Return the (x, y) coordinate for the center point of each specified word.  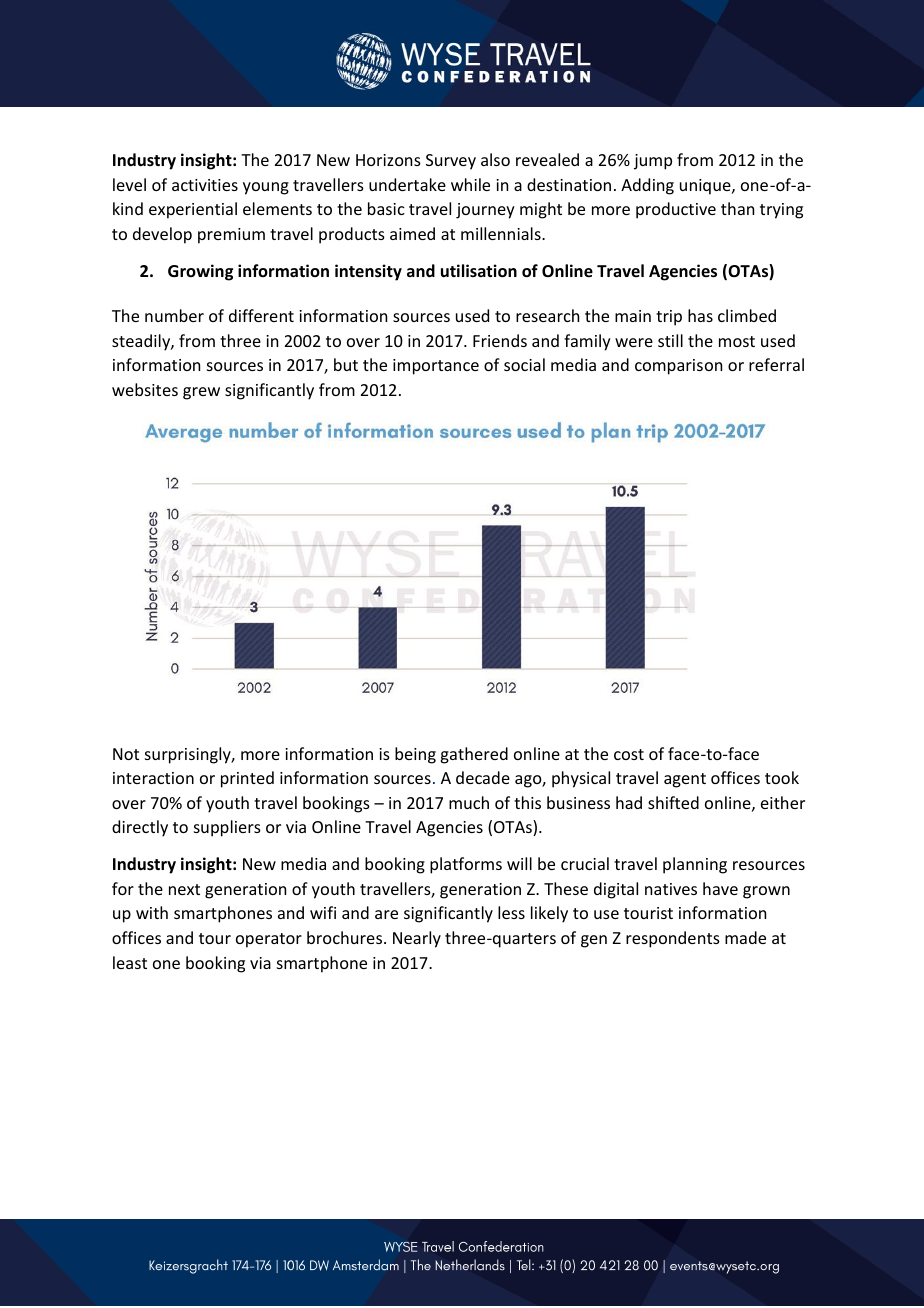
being (415, 755)
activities (205, 185)
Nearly (417, 939)
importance (436, 367)
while (470, 184)
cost (629, 754)
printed (247, 779)
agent (685, 780)
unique (706, 187)
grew (201, 393)
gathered (474, 755)
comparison (678, 367)
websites (145, 389)
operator (269, 940)
